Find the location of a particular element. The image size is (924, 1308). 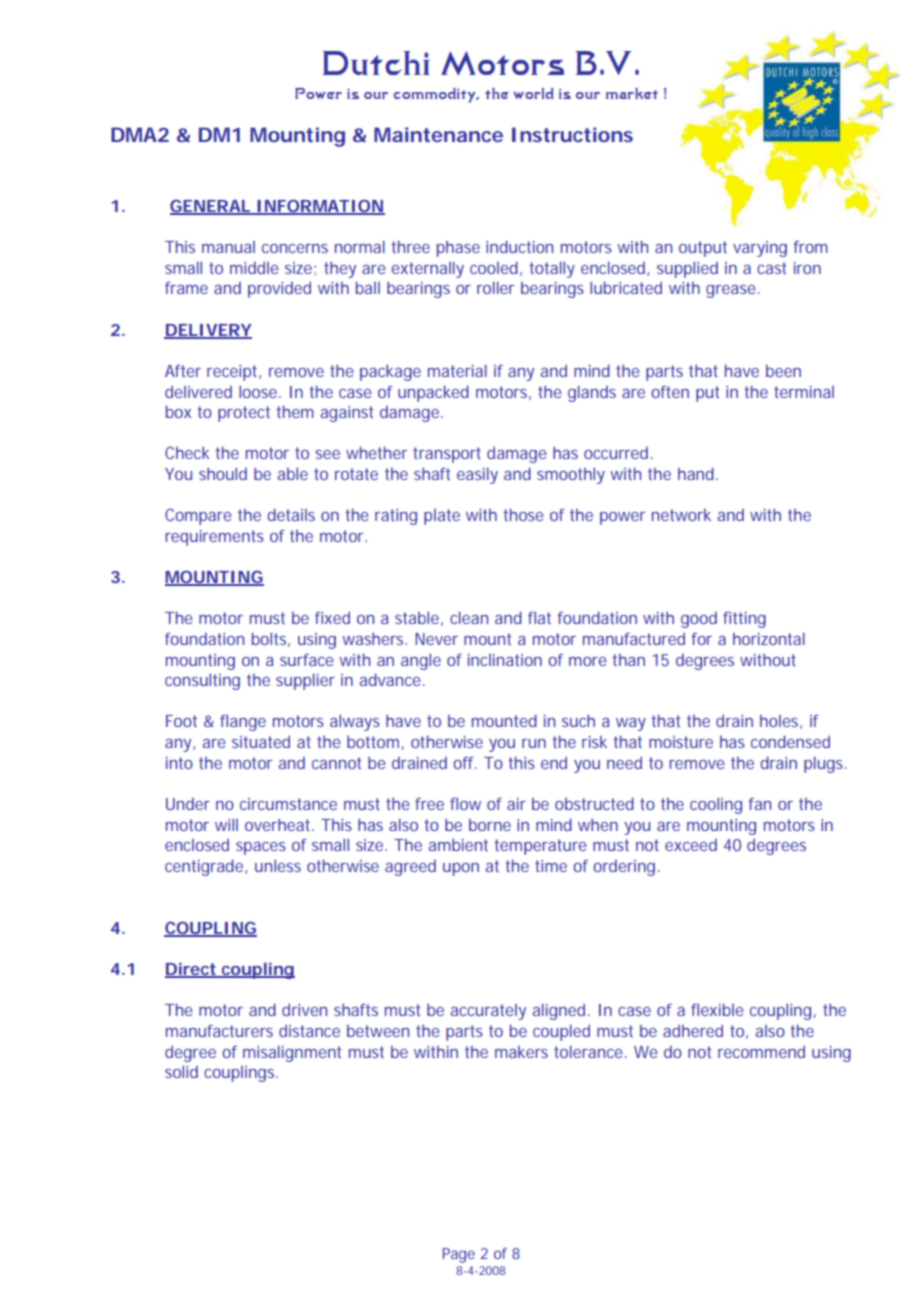

Page is located at coordinates (459, 1255).
